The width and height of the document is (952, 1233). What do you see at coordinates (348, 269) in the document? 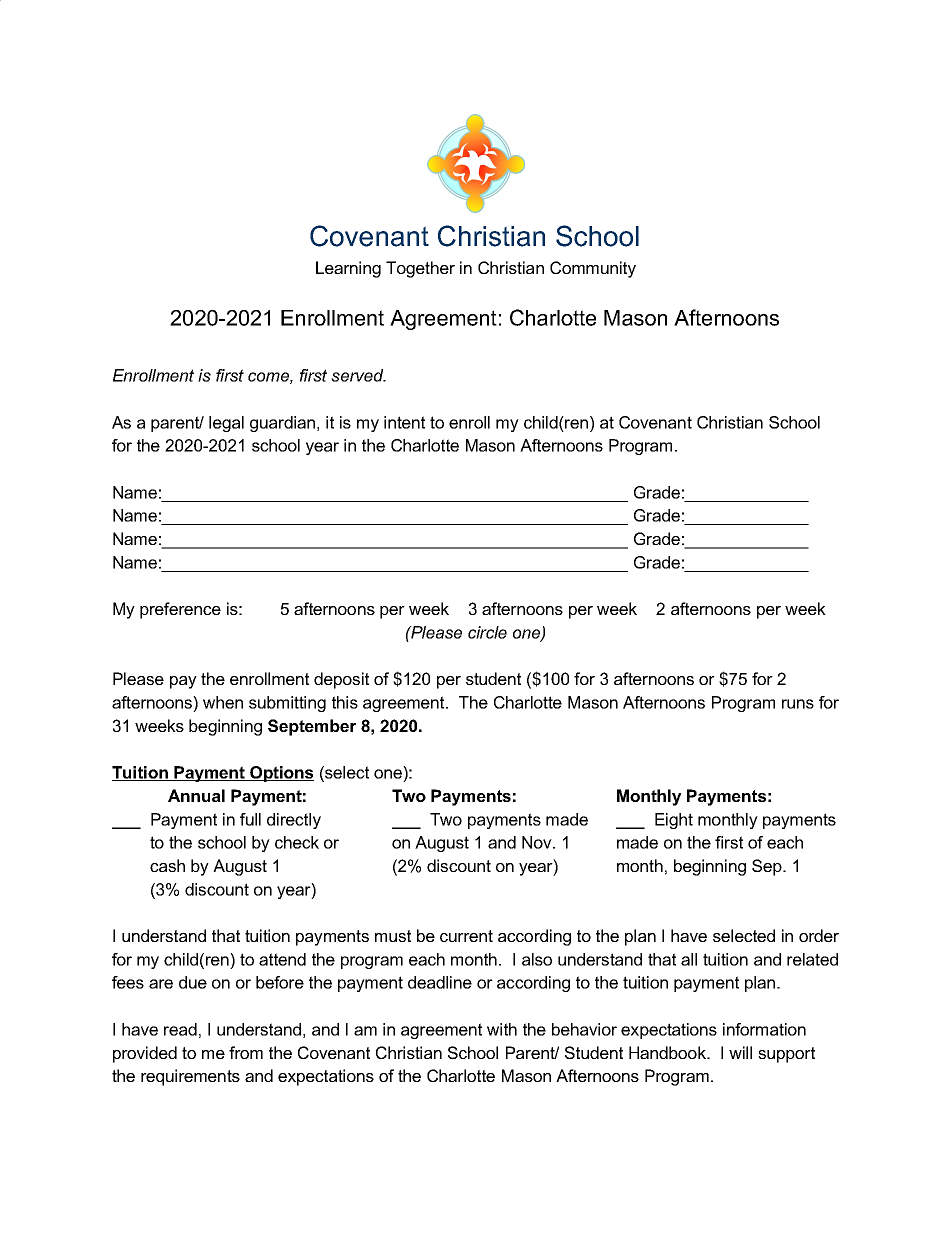
I see `Learning` at bounding box center [348, 269].
